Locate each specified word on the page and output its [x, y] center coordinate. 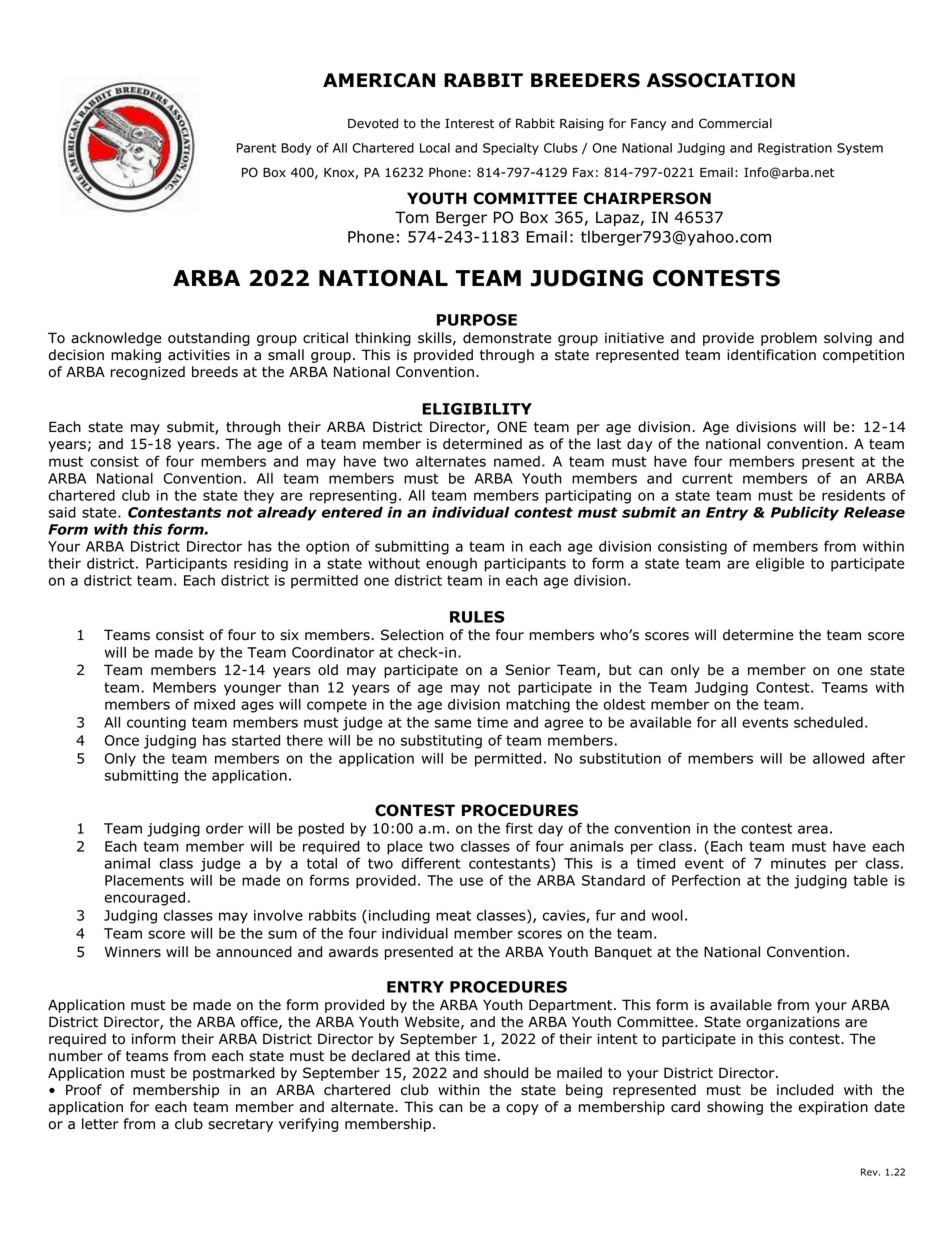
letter [100, 1124]
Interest [469, 124]
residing [261, 565]
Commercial [735, 123]
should [506, 1073]
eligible [780, 565]
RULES [477, 617]
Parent [256, 148]
